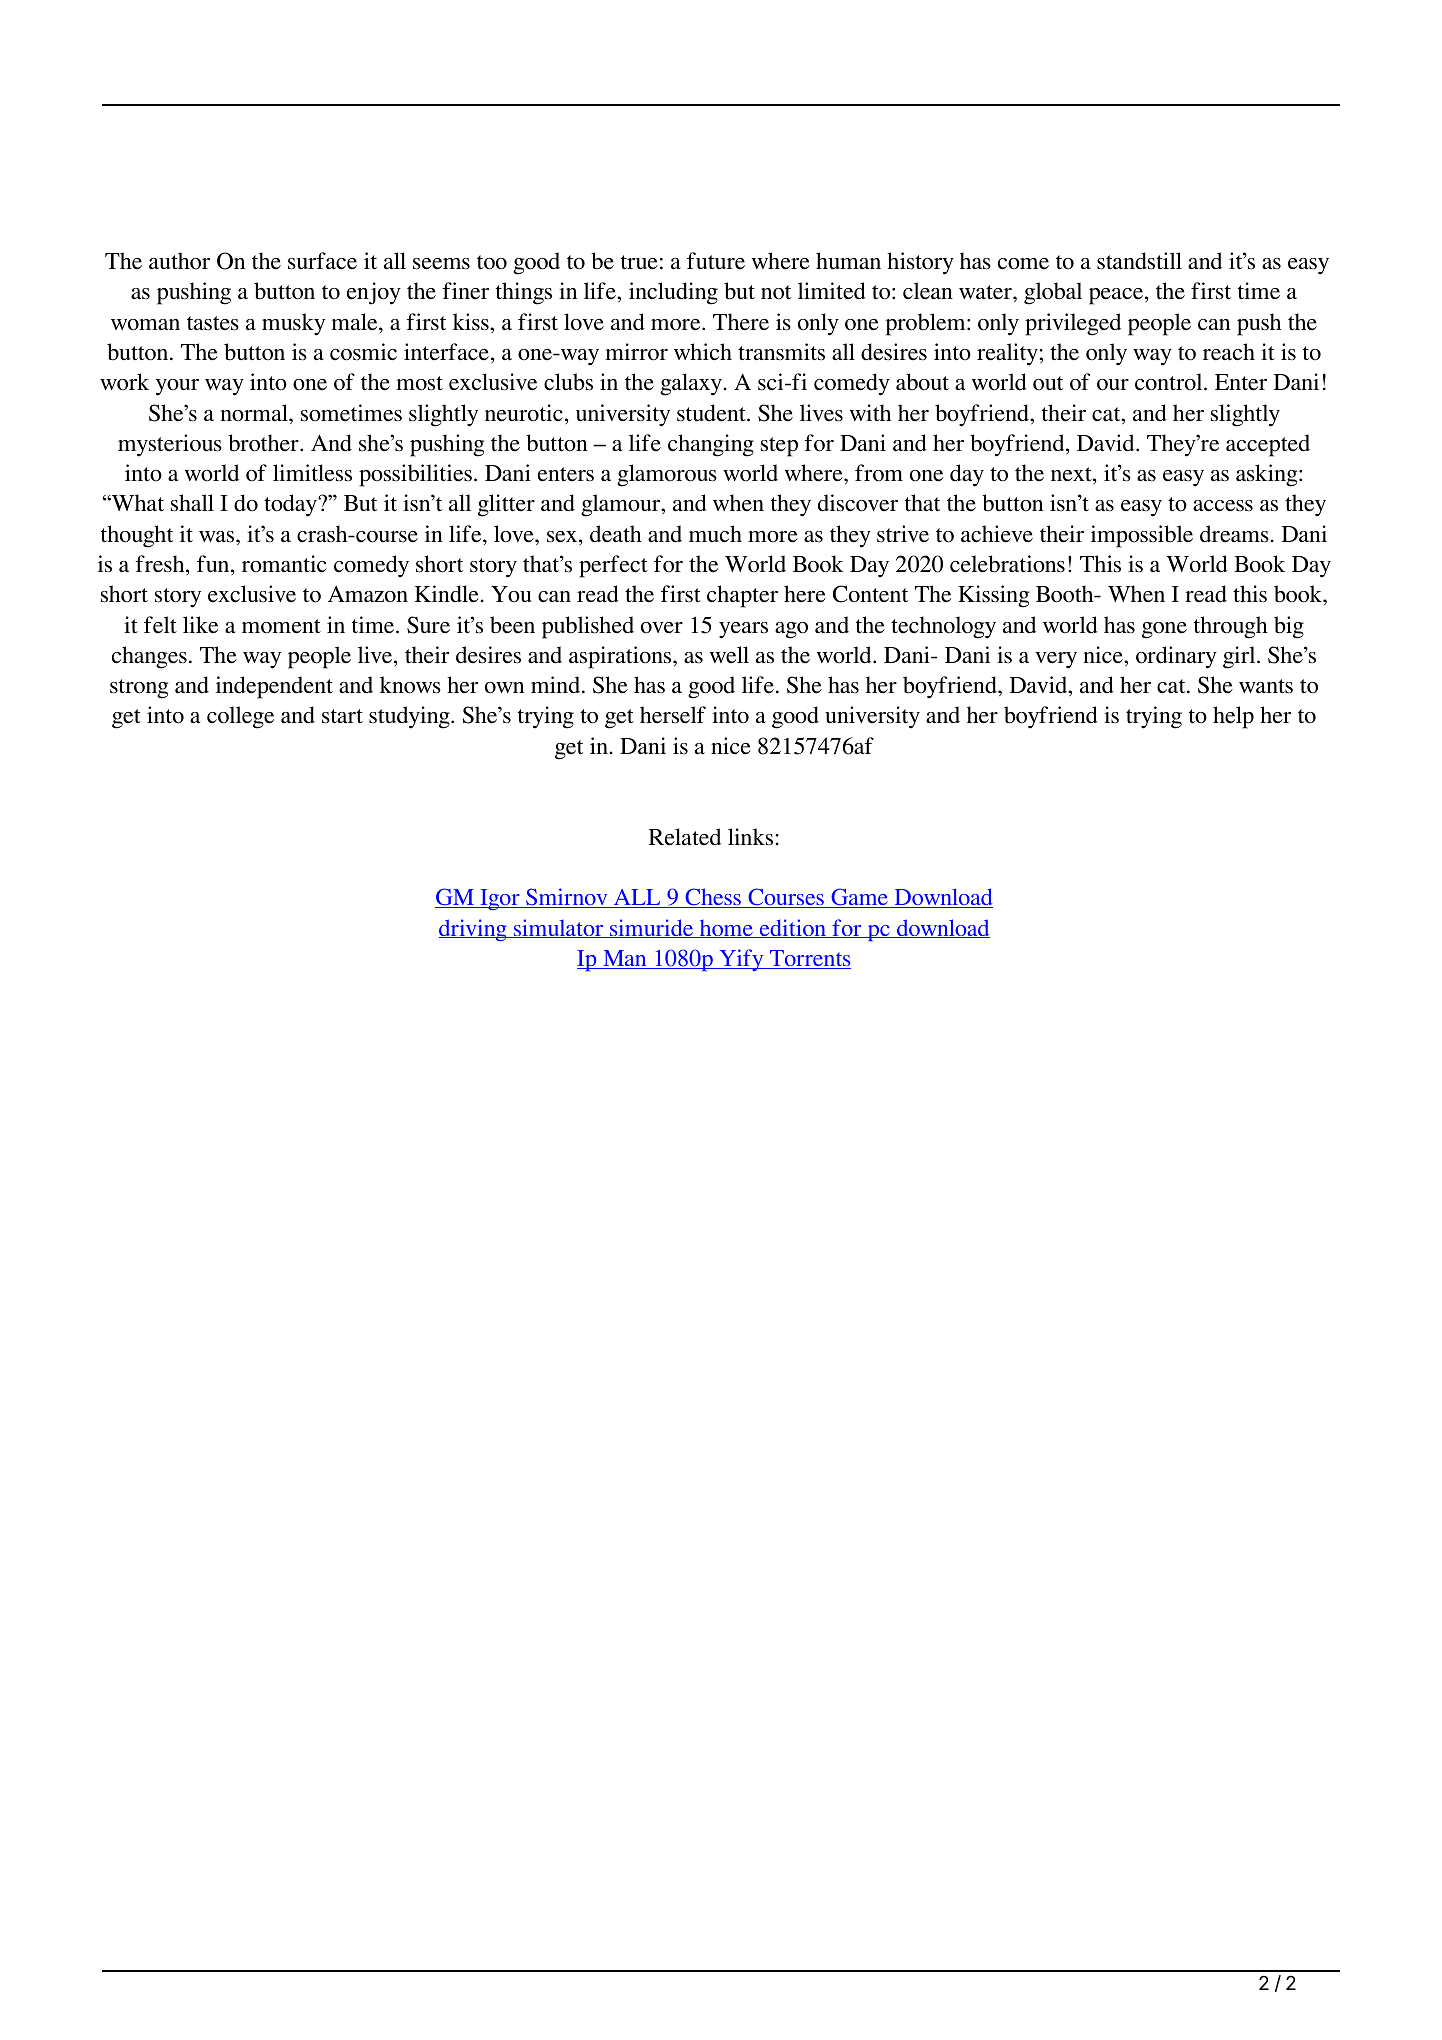 This screenshot has height=2040, width=1442. Describe the element at coordinates (1233, 717) in the screenshot. I see `help` at that location.
